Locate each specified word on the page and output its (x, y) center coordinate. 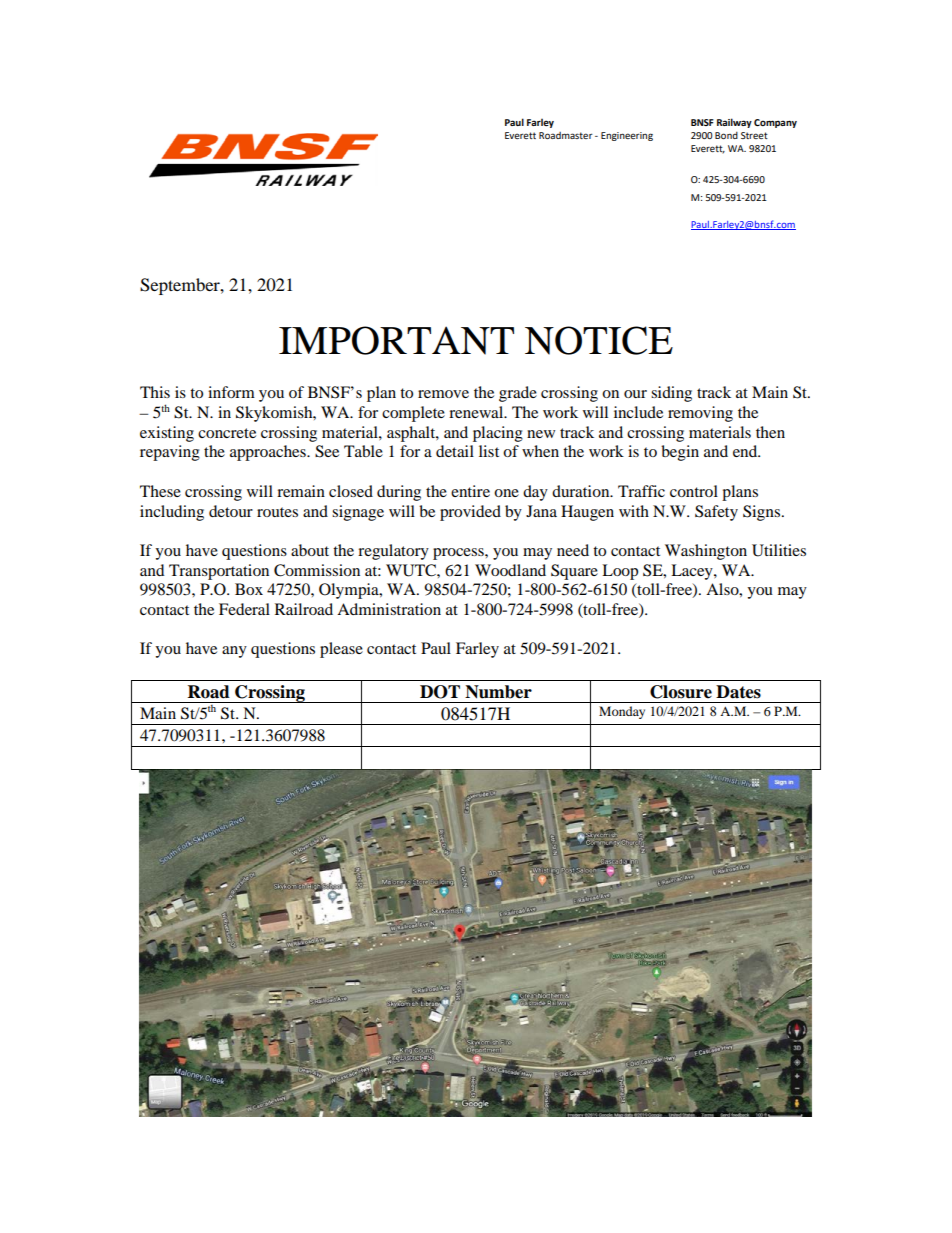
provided (470, 513)
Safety (716, 513)
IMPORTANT (396, 340)
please (341, 650)
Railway (734, 123)
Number (498, 692)
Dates (738, 692)
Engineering (627, 136)
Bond (726, 135)
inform (231, 392)
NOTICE (599, 340)
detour (231, 511)
